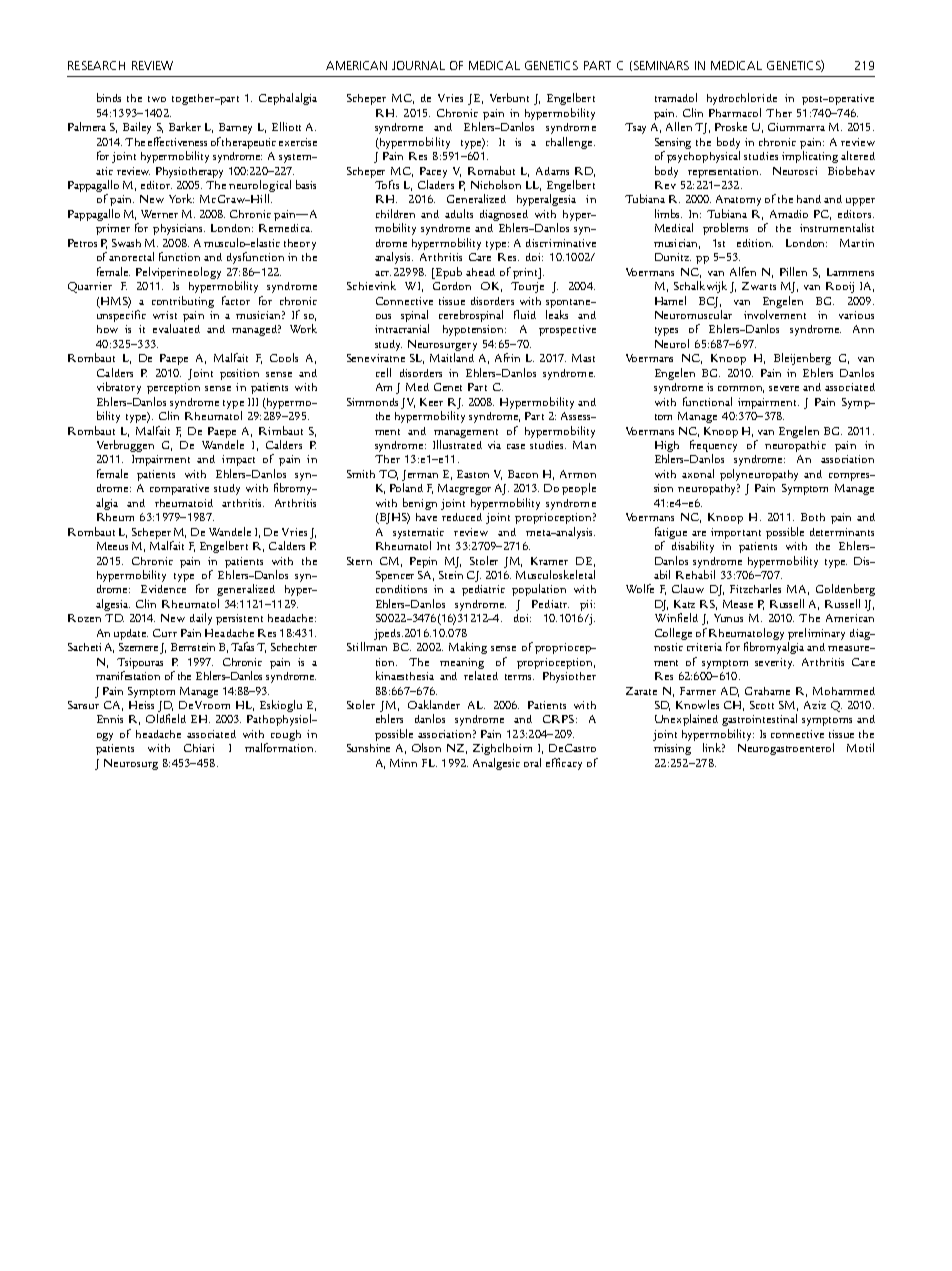 This screenshot has width=952, height=1271. I want to click on JOURNAL, so click(418, 65).
